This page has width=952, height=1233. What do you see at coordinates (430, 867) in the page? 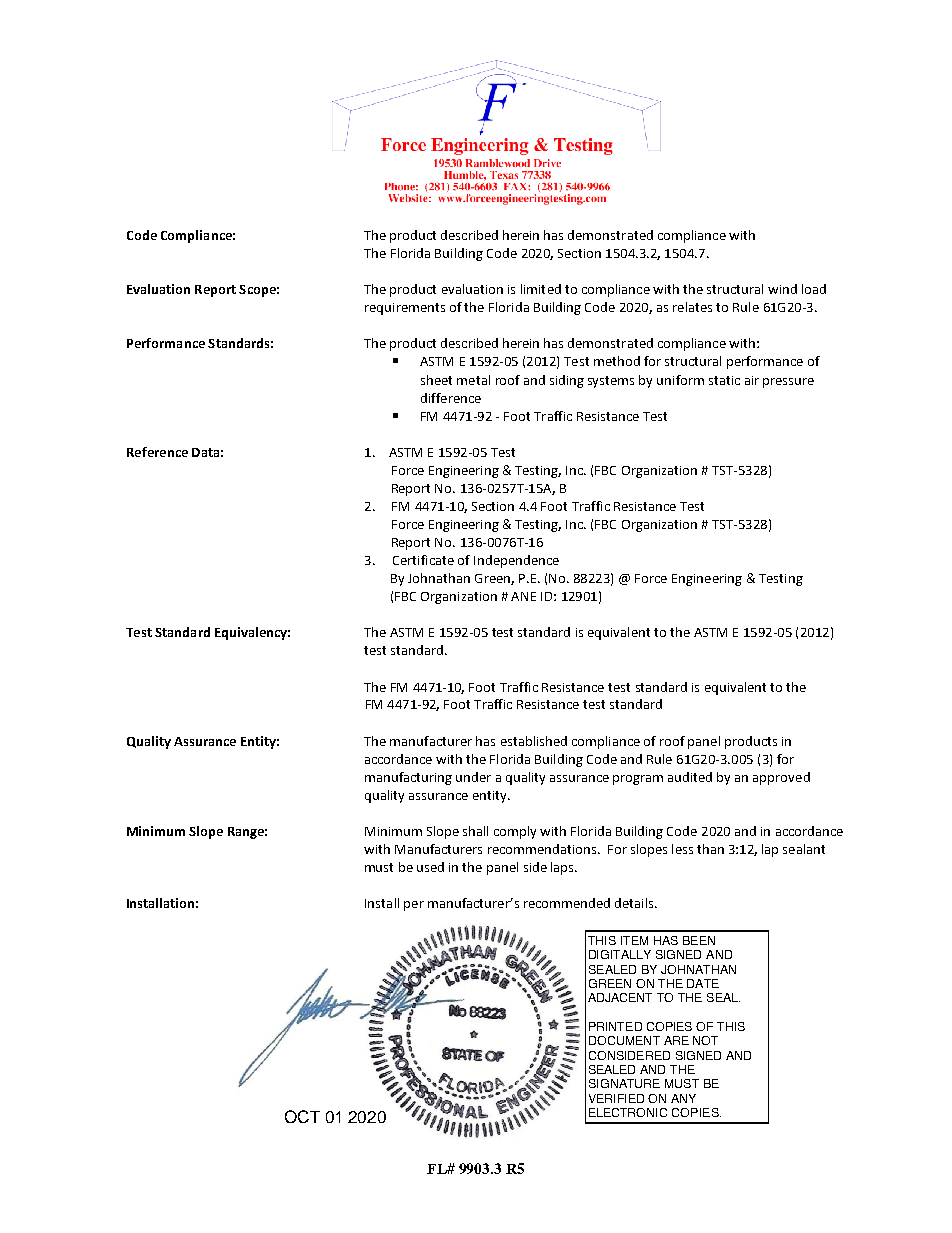
I see `used` at bounding box center [430, 867].
